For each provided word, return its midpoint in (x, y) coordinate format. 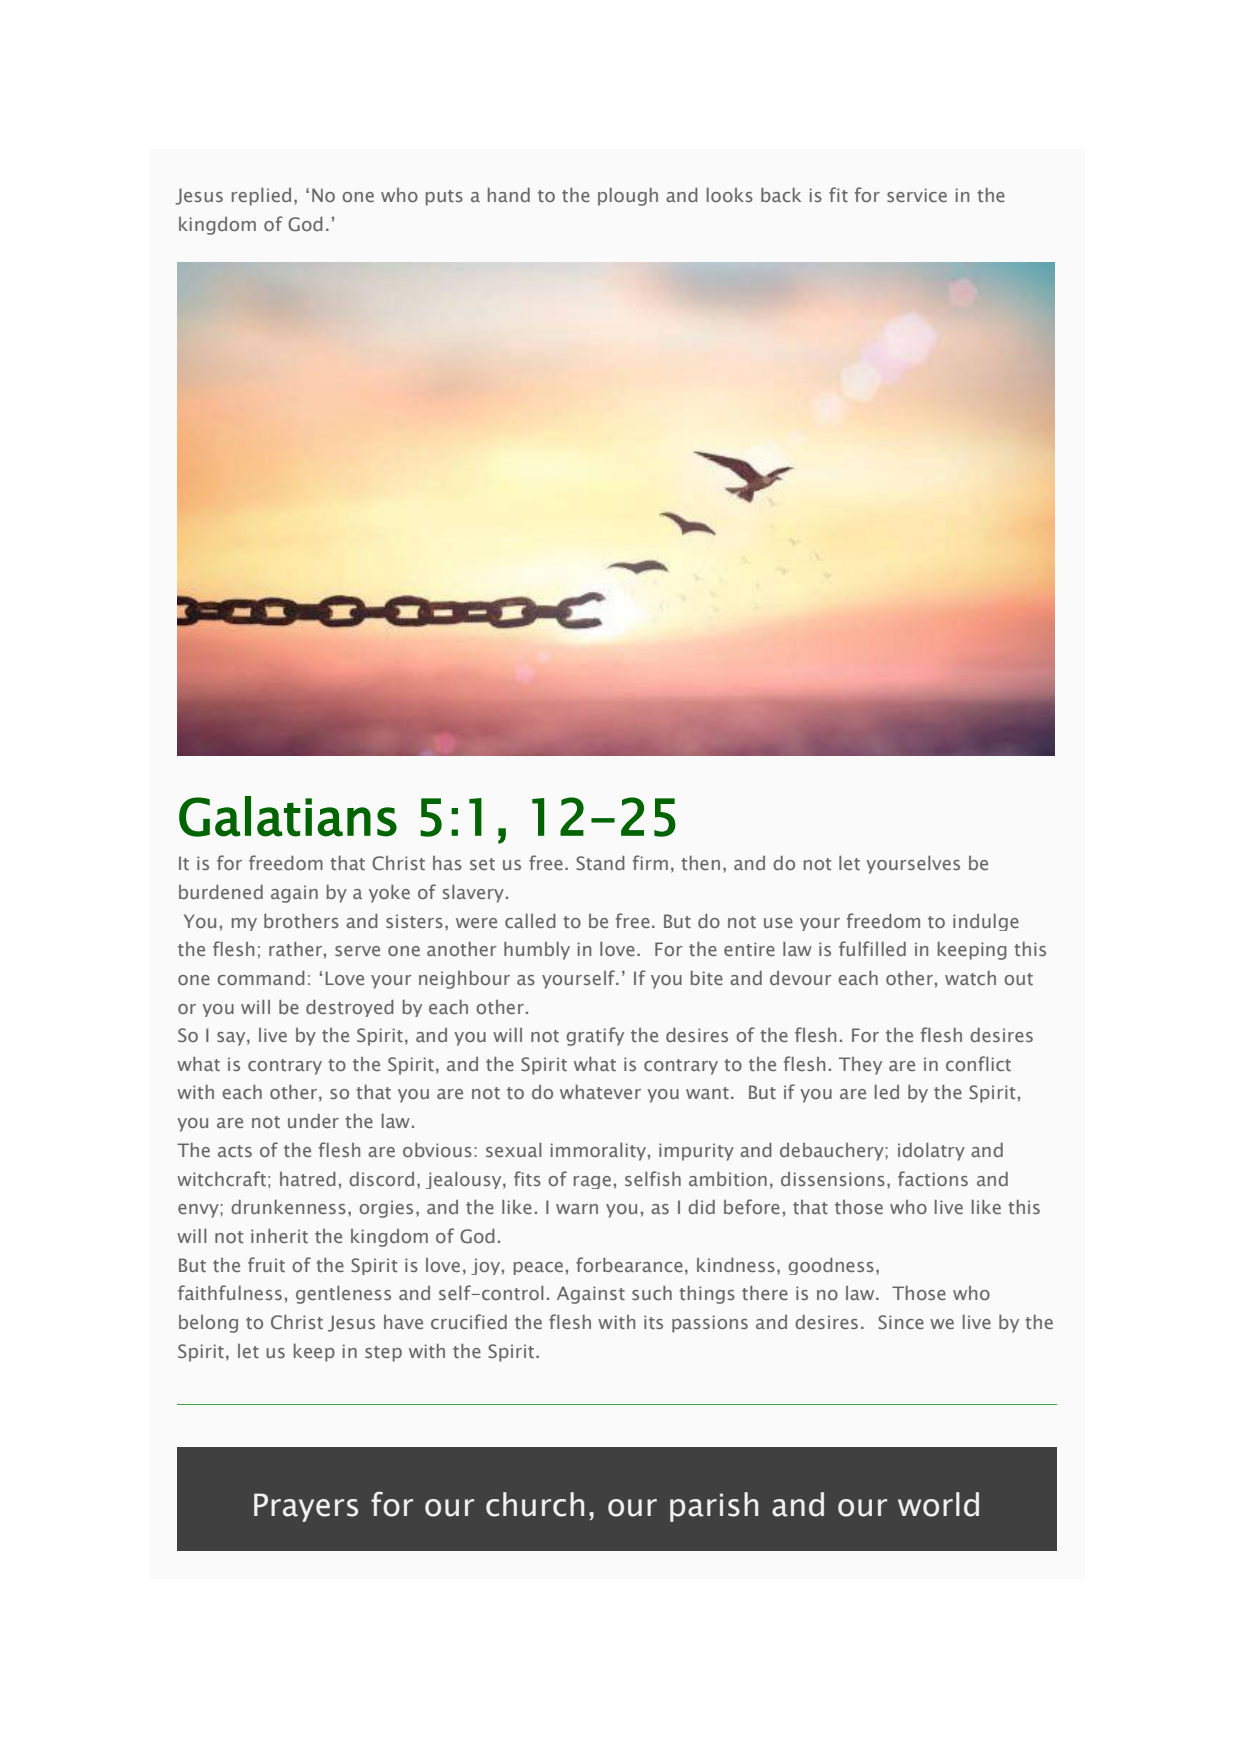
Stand (600, 863)
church (535, 1504)
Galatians (288, 816)
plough (628, 197)
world (938, 1504)
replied (261, 197)
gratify (595, 1036)
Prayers (306, 1507)
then (700, 863)
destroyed (350, 1008)
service (917, 195)
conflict (978, 1063)
